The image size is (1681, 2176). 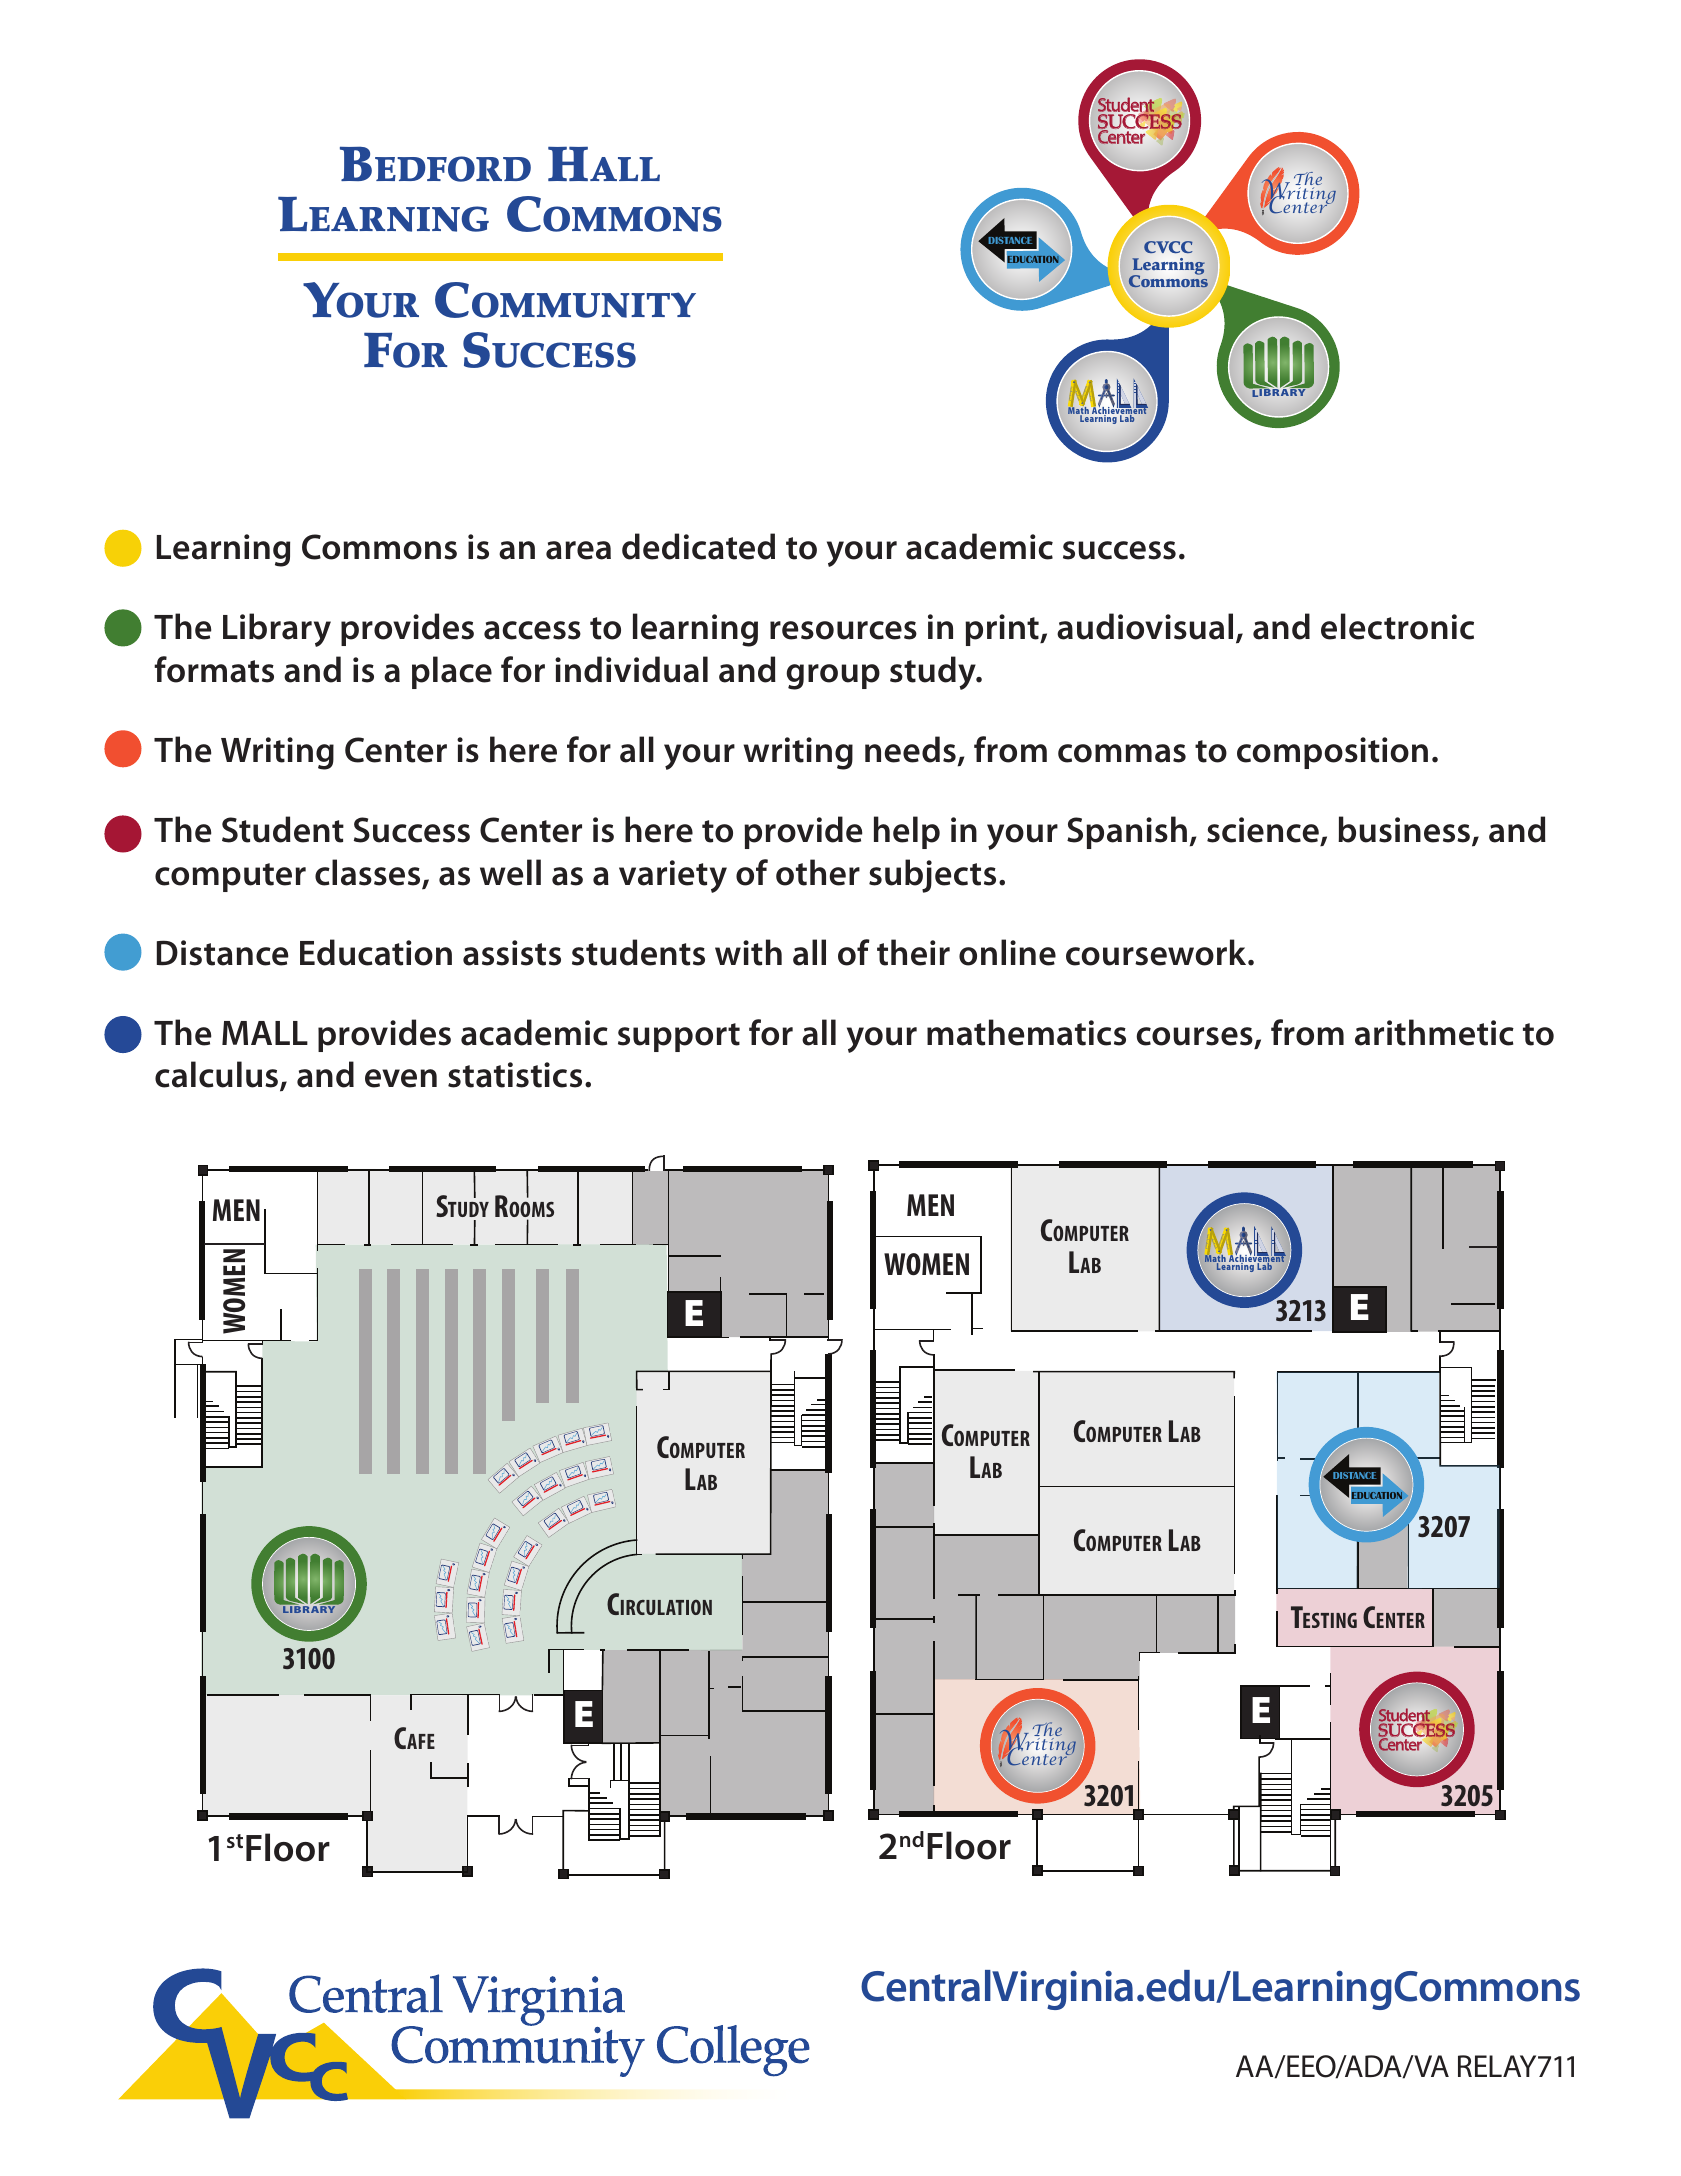 What do you see at coordinates (1157, 952) in the page?
I see `coursework` at bounding box center [1157, 952].
